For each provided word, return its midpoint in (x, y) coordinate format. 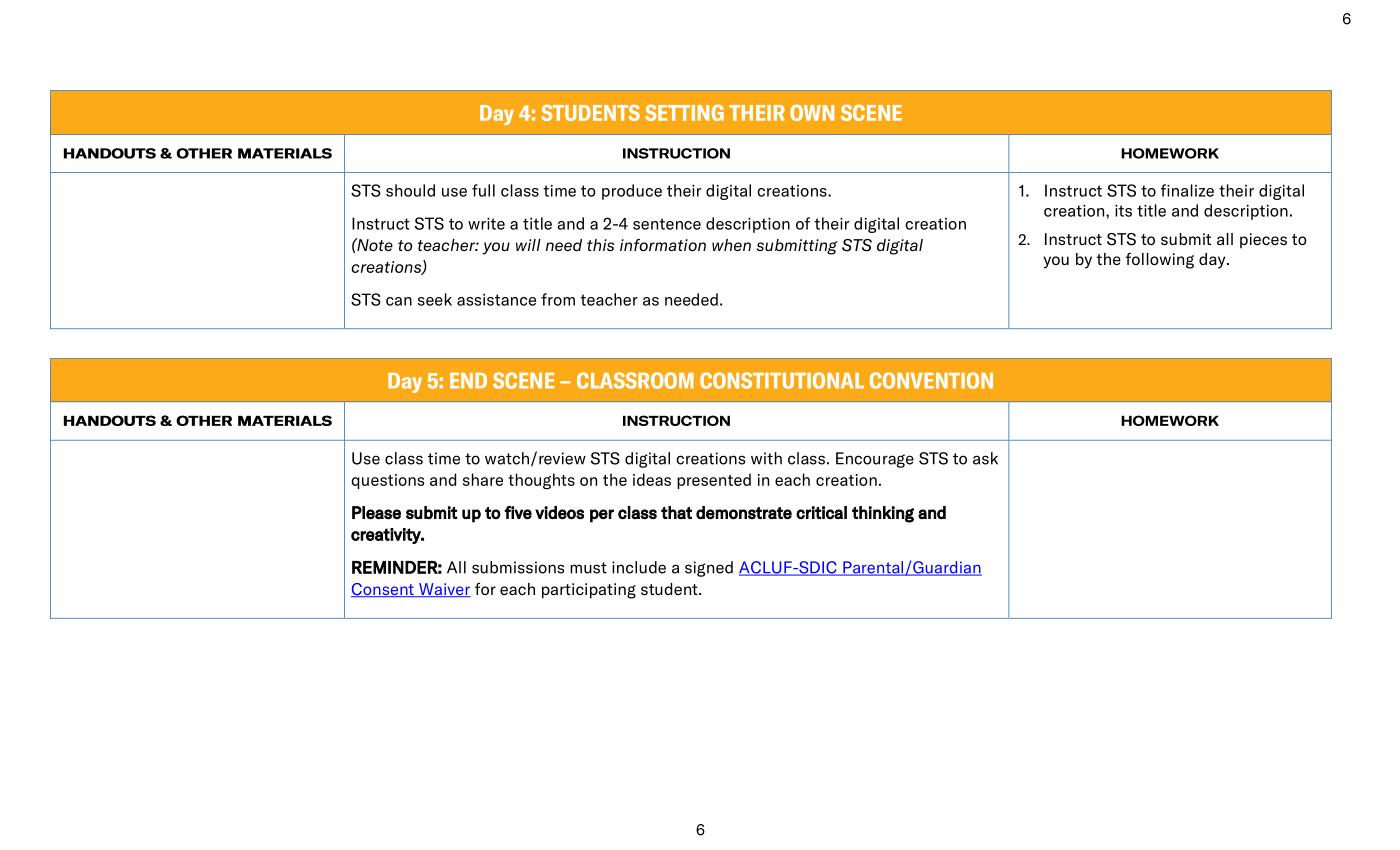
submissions (518, 567)
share (483, 479)
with (766, 458)
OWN (812, 112)
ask (985, 458)
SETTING (684, 113)
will (528, 245)
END (468, 381)
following (1160, 261)
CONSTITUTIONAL (782, 380)
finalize (1187, 190)
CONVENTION (931, 380)
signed (709, 569)
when (731, 245)
